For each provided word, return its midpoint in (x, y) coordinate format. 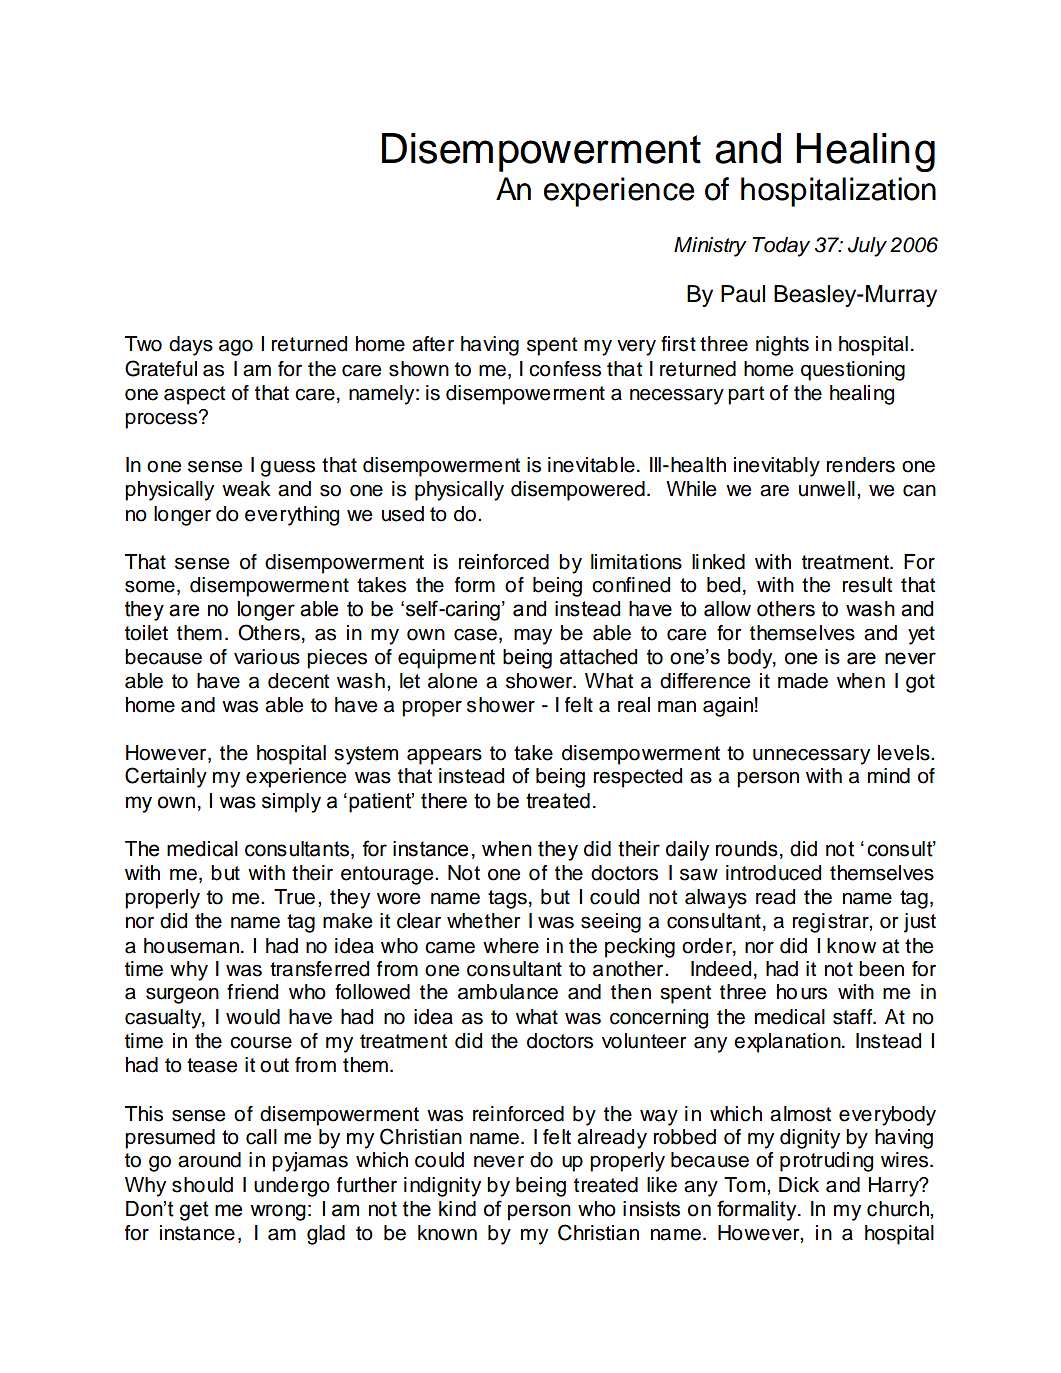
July (867, 247)
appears (444, 756)
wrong (278, 1212)
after (433, 344)
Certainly (166, 777)
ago (236, 348)
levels (905, 753)
